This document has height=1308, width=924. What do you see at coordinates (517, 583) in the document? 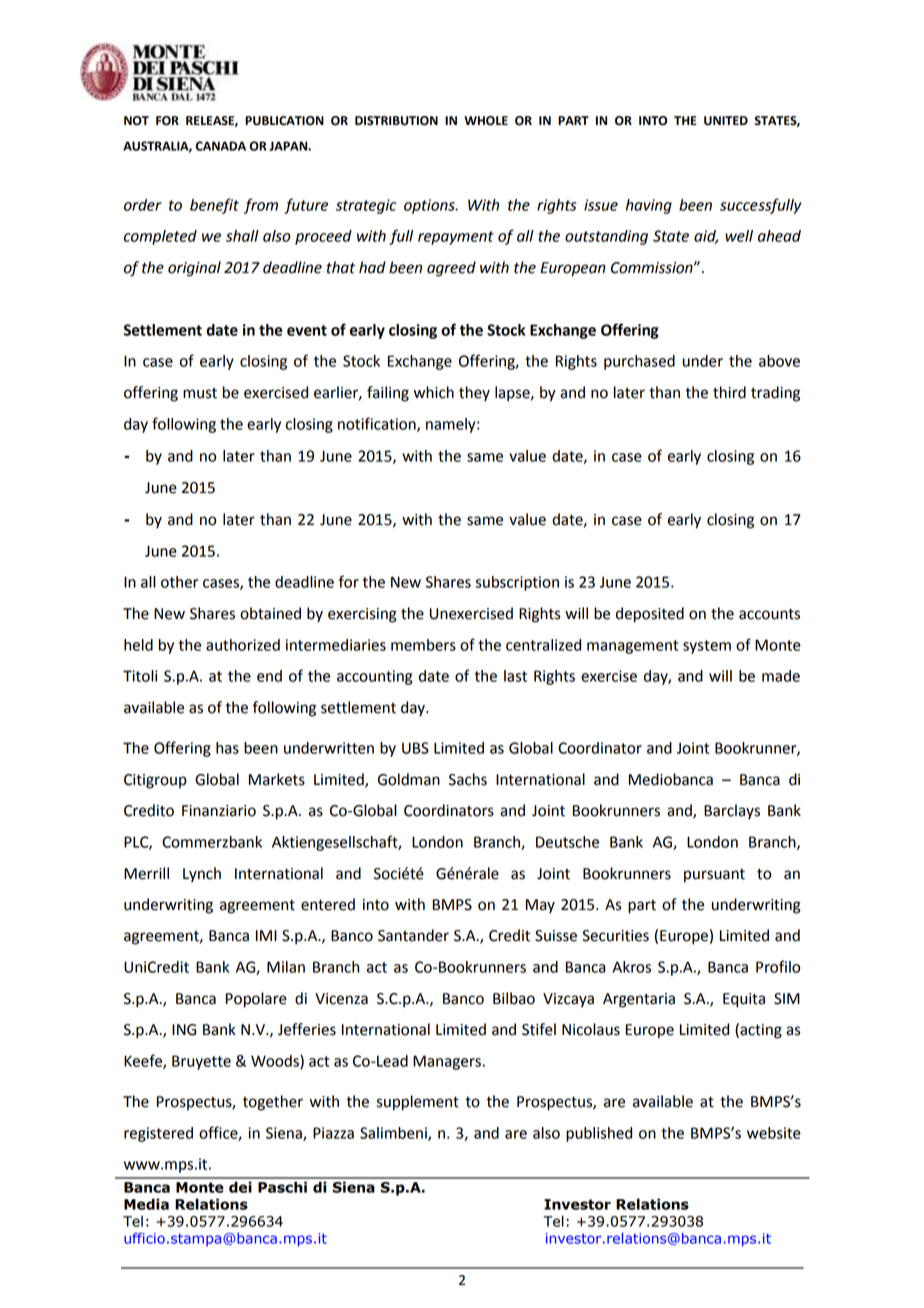
I see `subscription` at bounding box center [517, 583].
